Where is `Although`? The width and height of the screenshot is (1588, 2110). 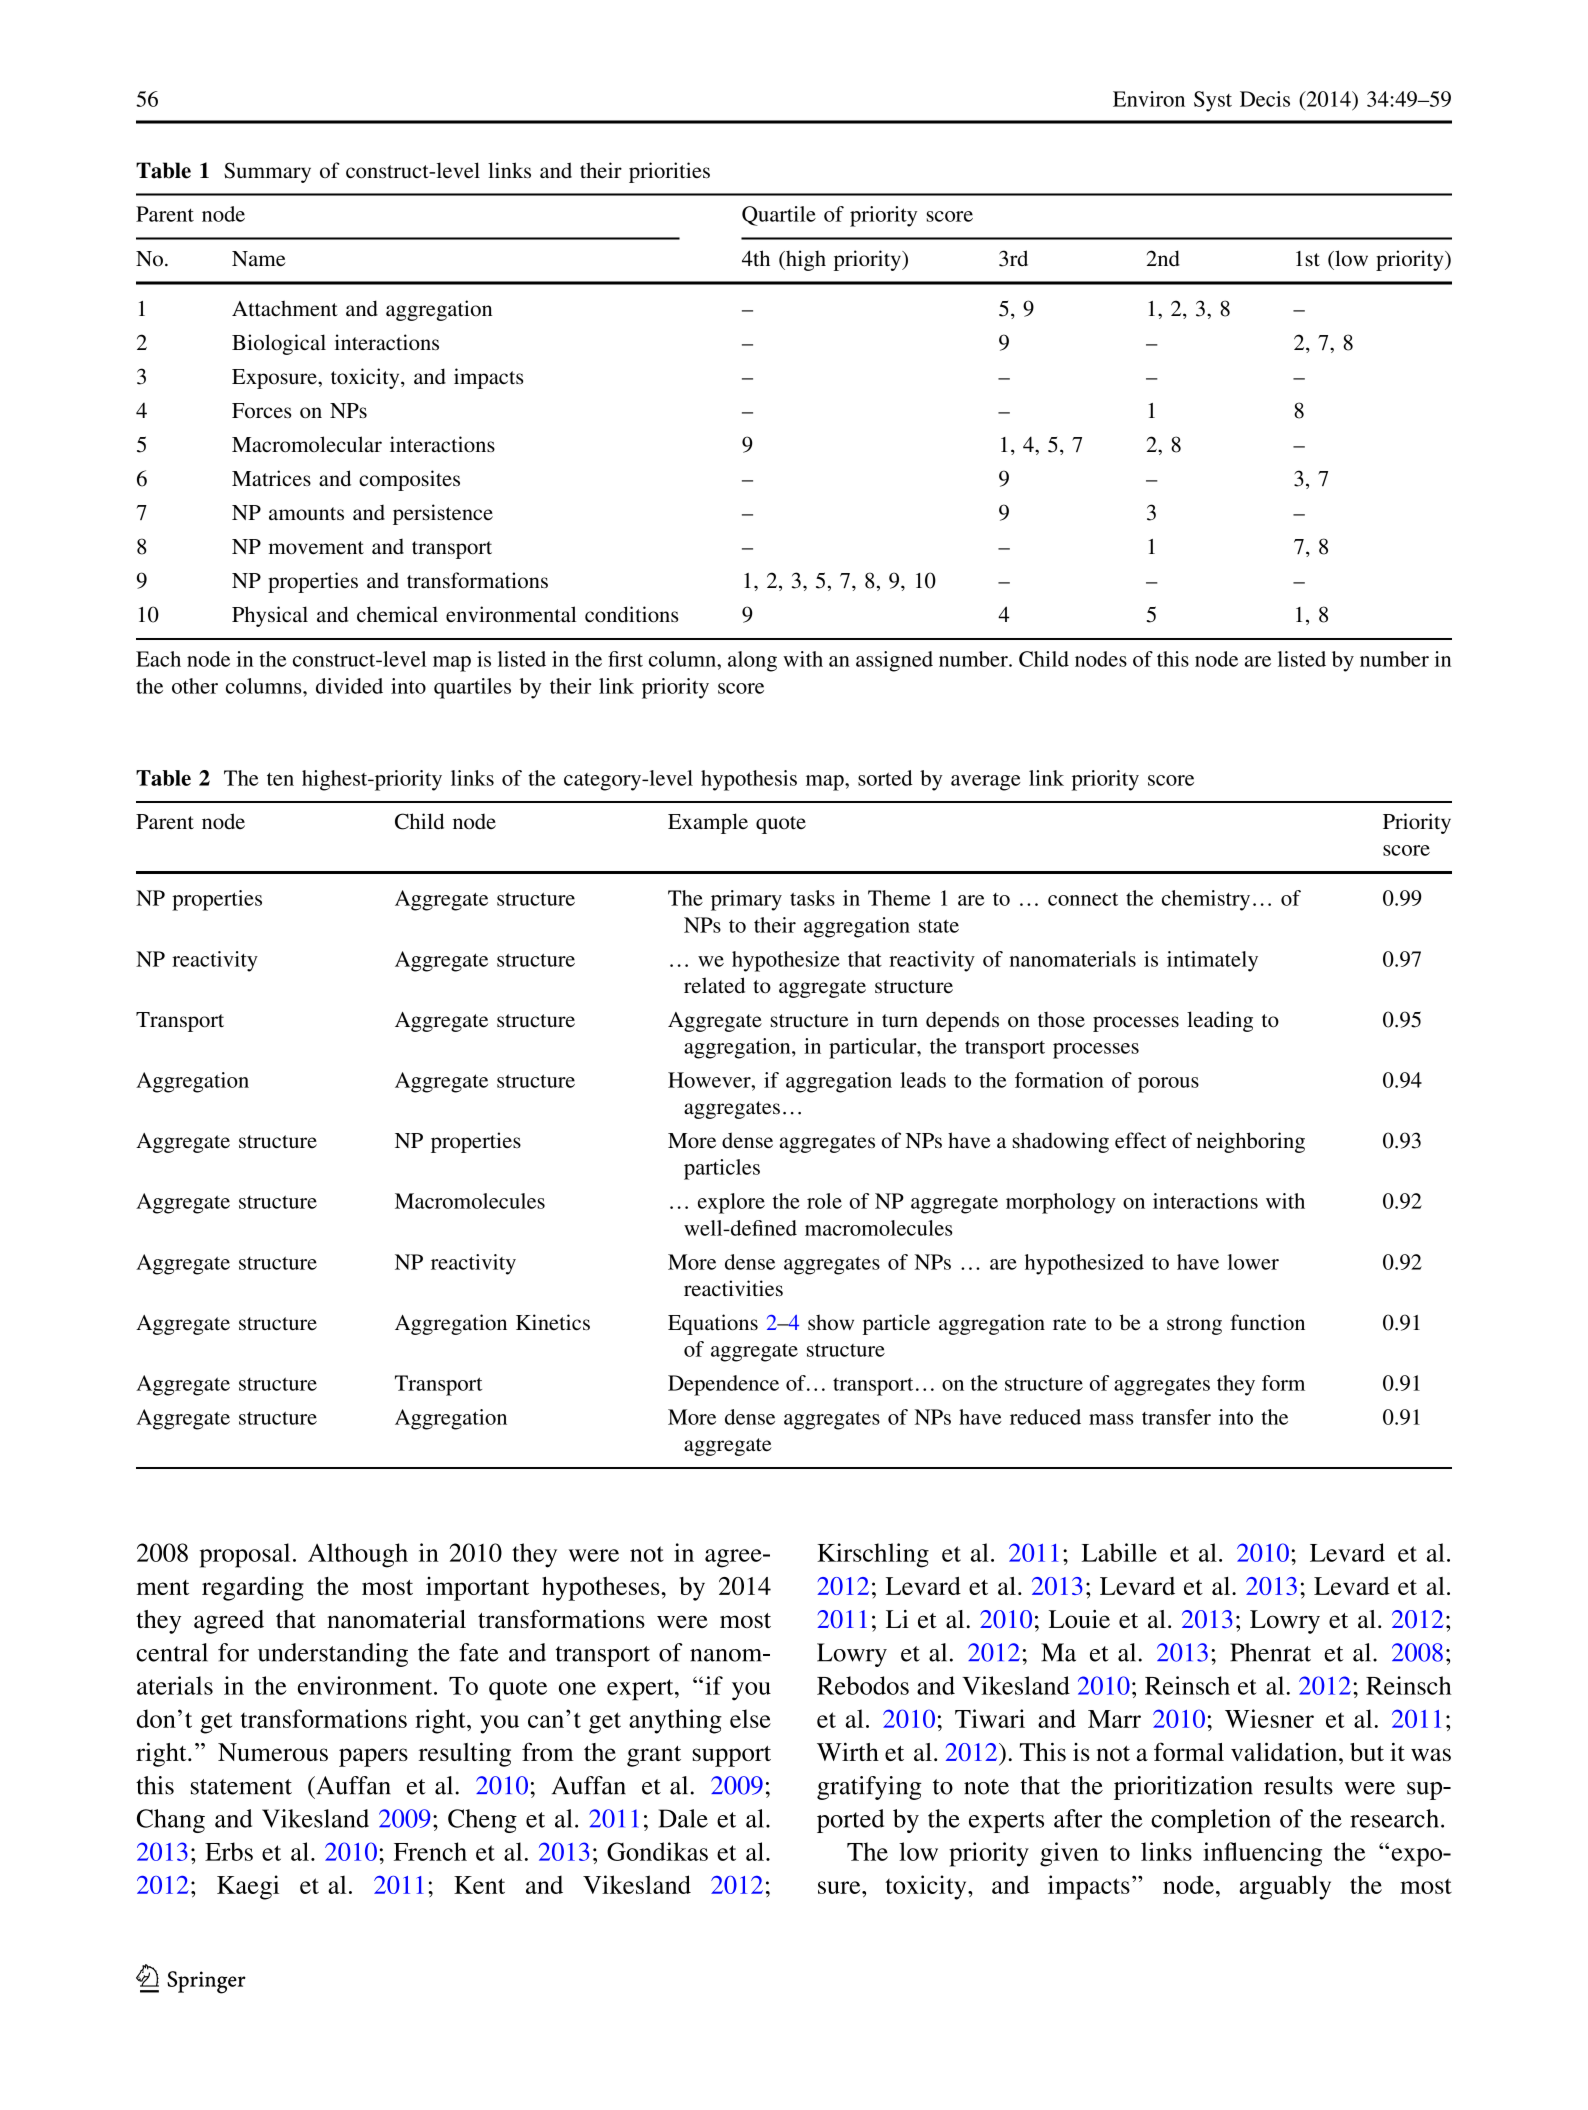
Although is located at coordinates (358, 1555).
